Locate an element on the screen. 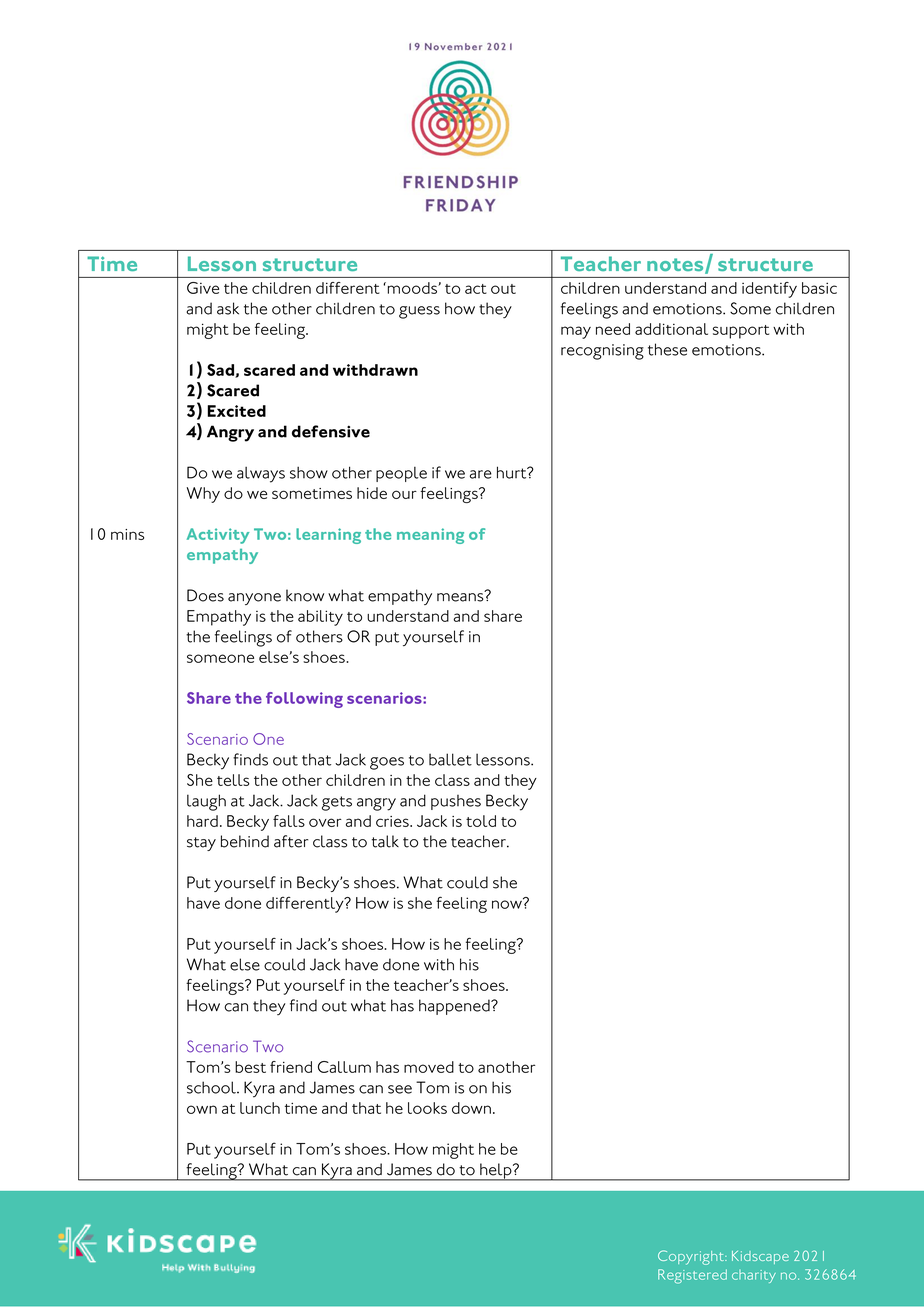  ask is located at coordinates (228, 308).
